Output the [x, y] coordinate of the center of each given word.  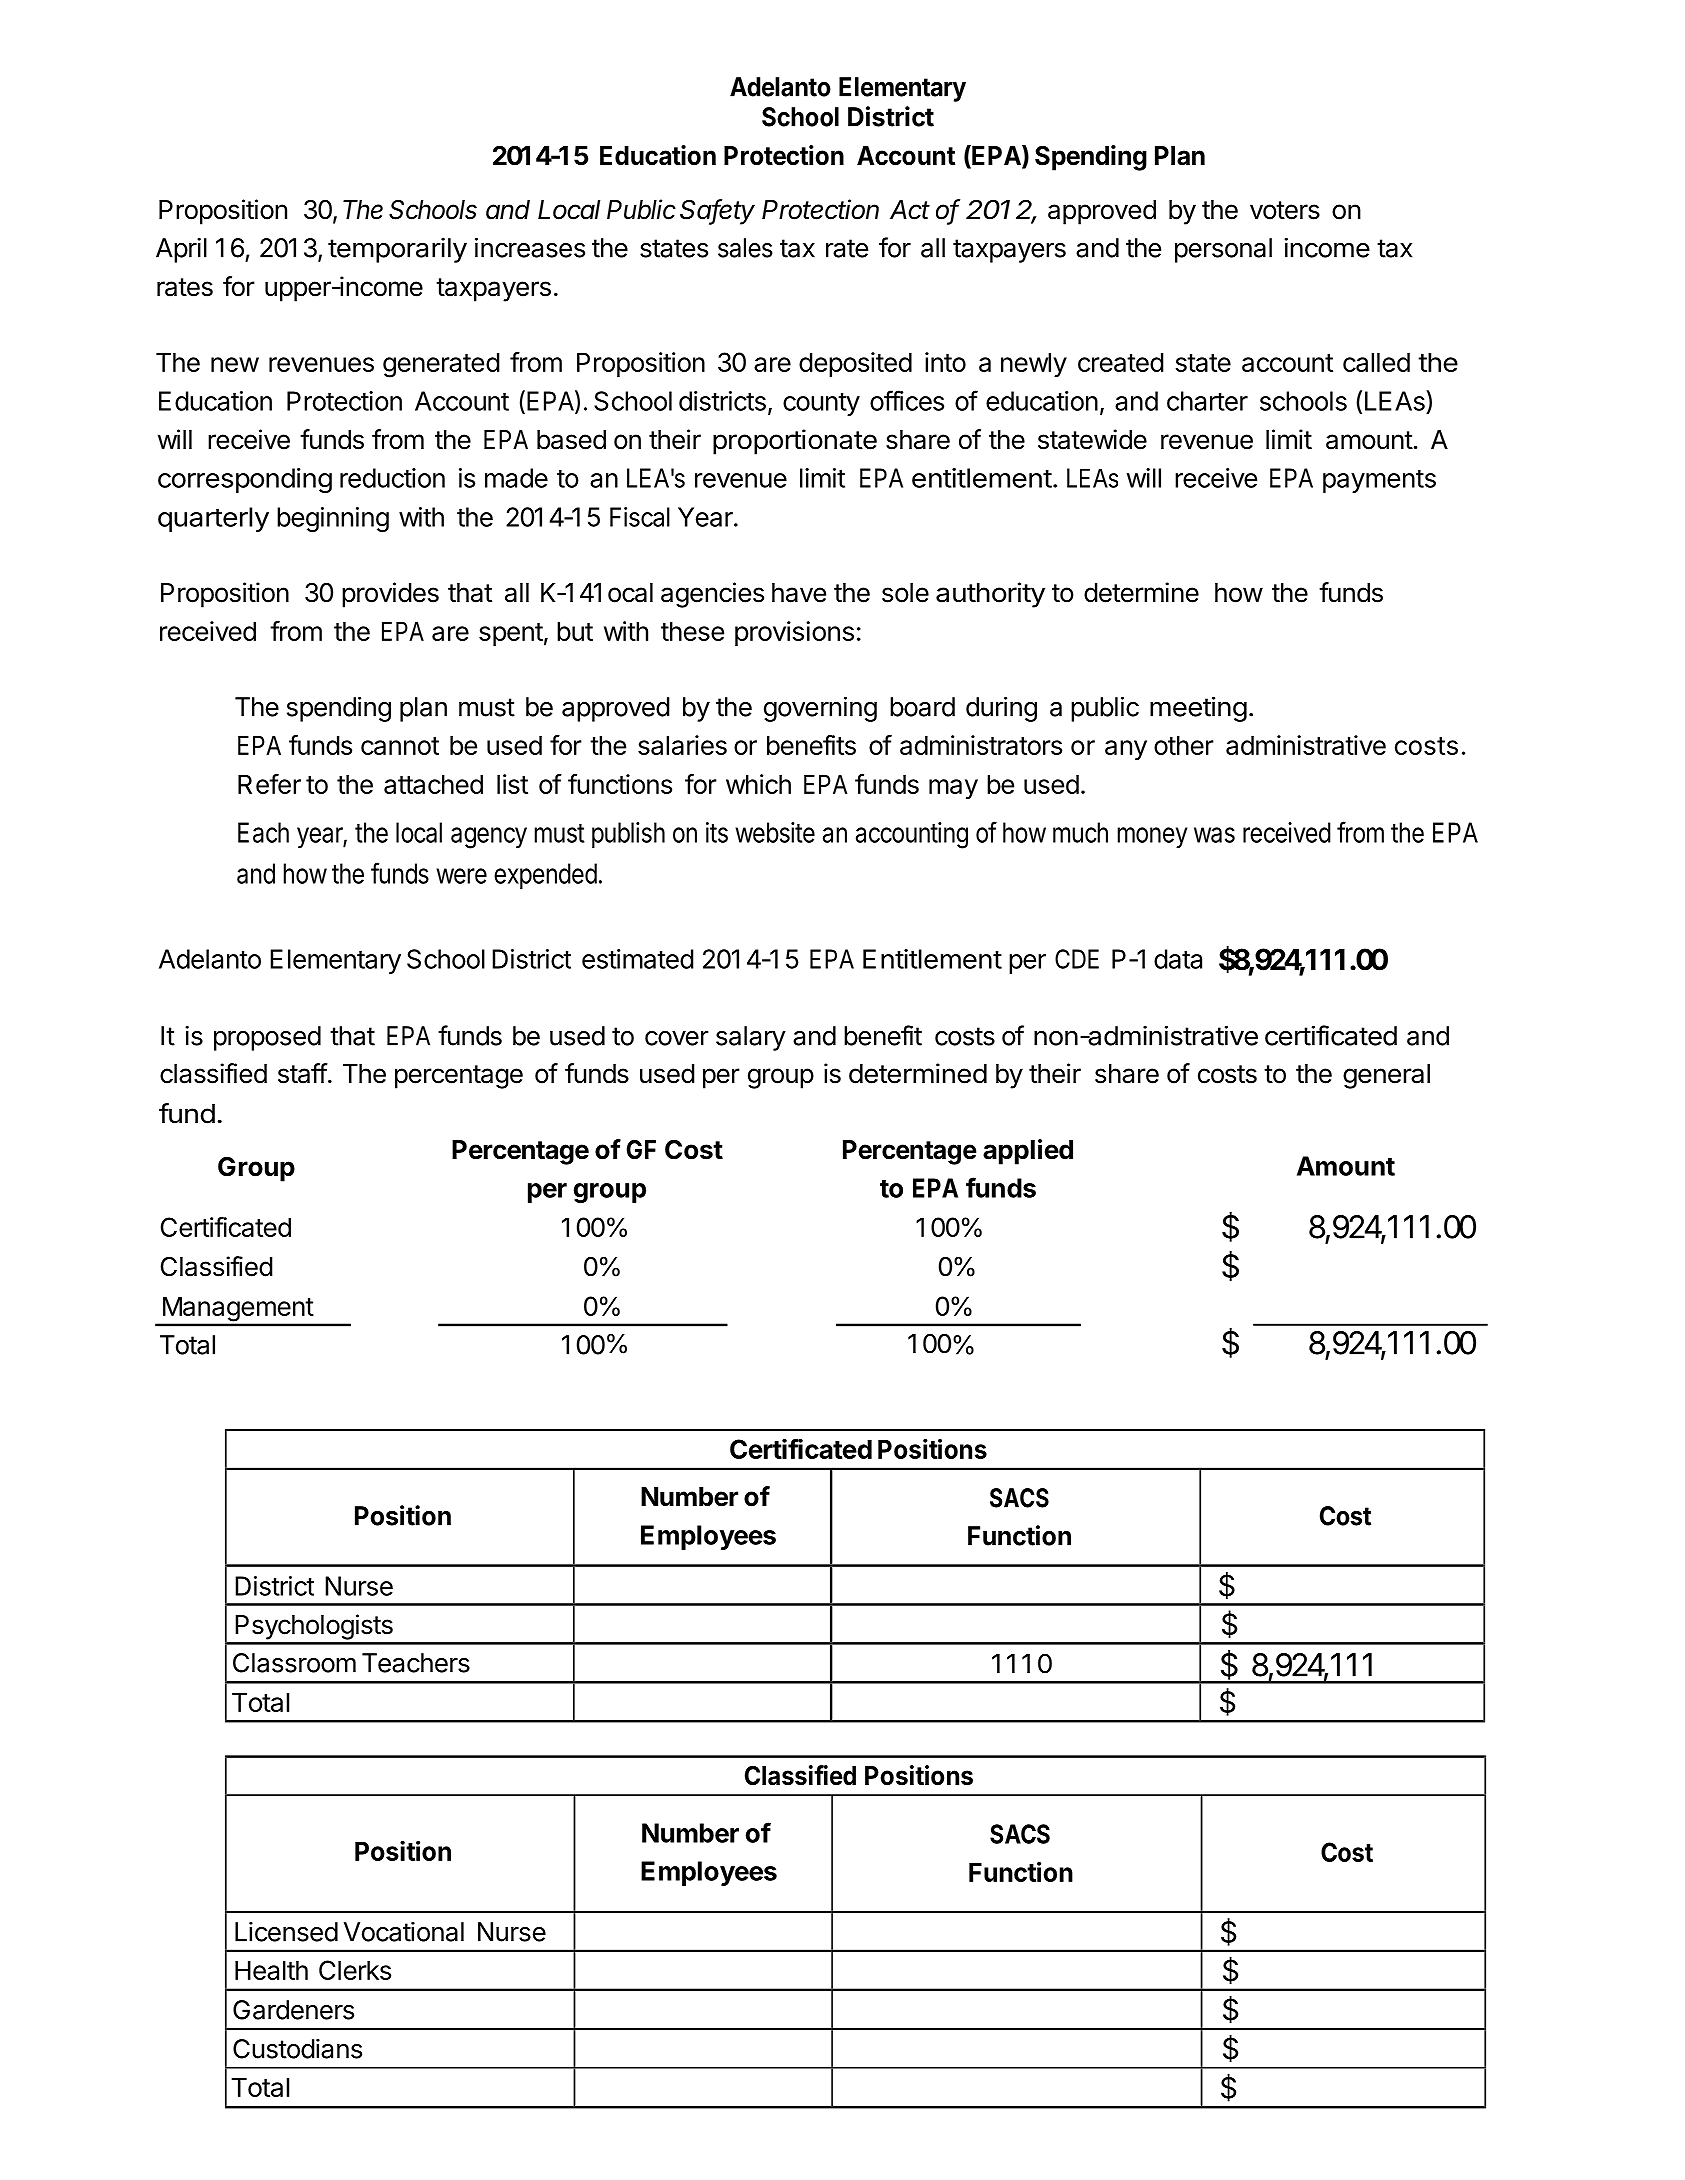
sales [745, 248]
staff [303, 1073]
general [1386, 1076]
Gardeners [293, 2010]
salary [751, 1038]
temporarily [397, 250]
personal [1223, 250]
